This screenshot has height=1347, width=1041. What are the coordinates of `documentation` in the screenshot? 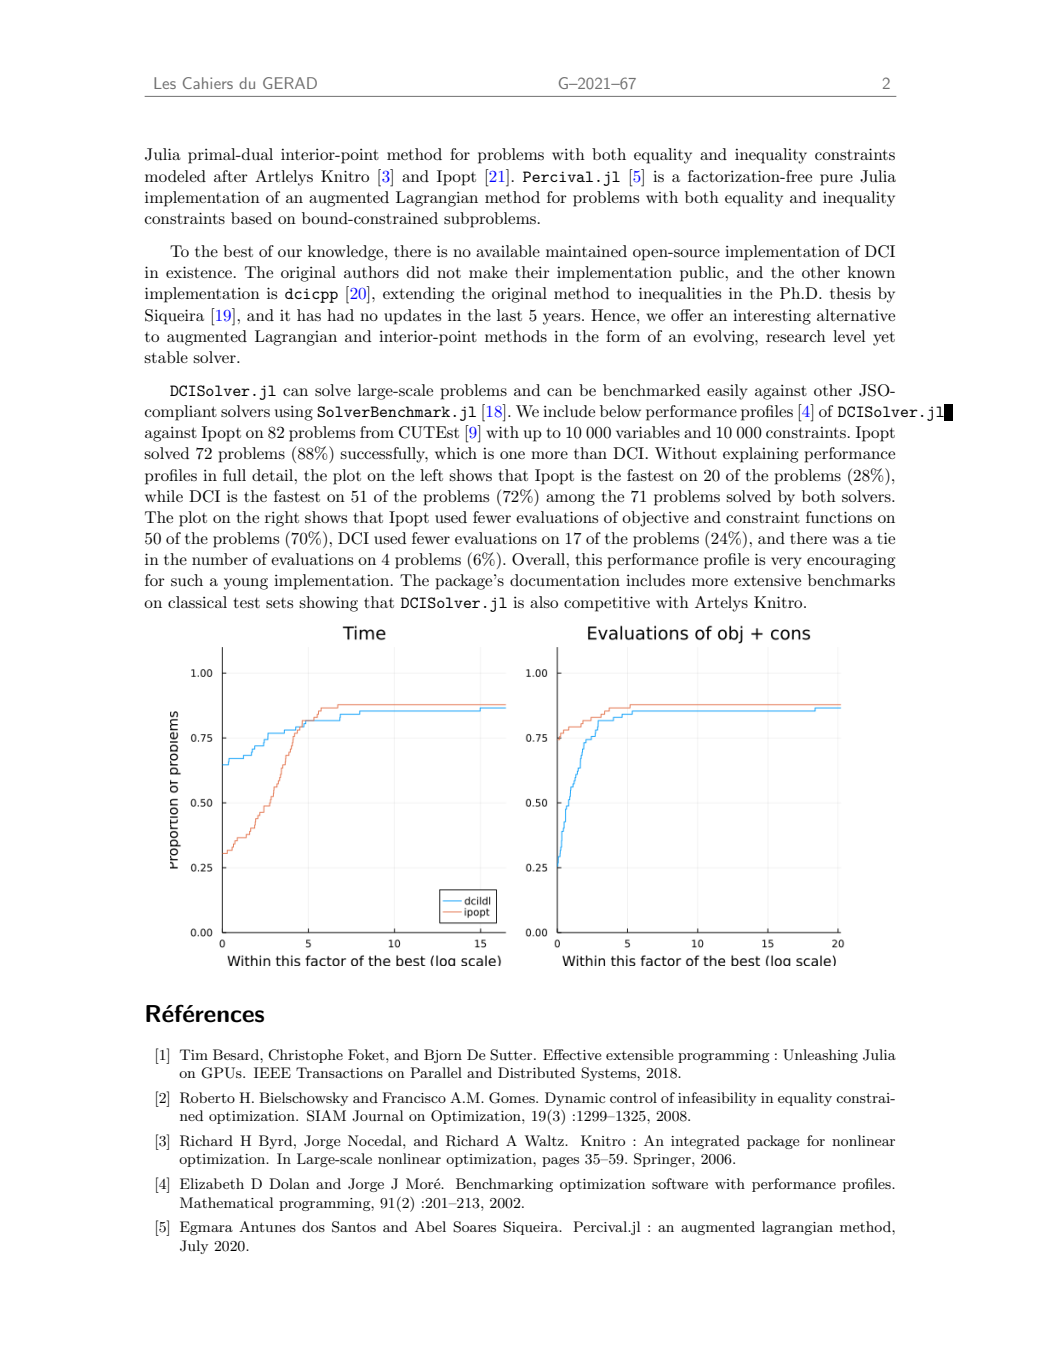 It's located at (565, 580).
